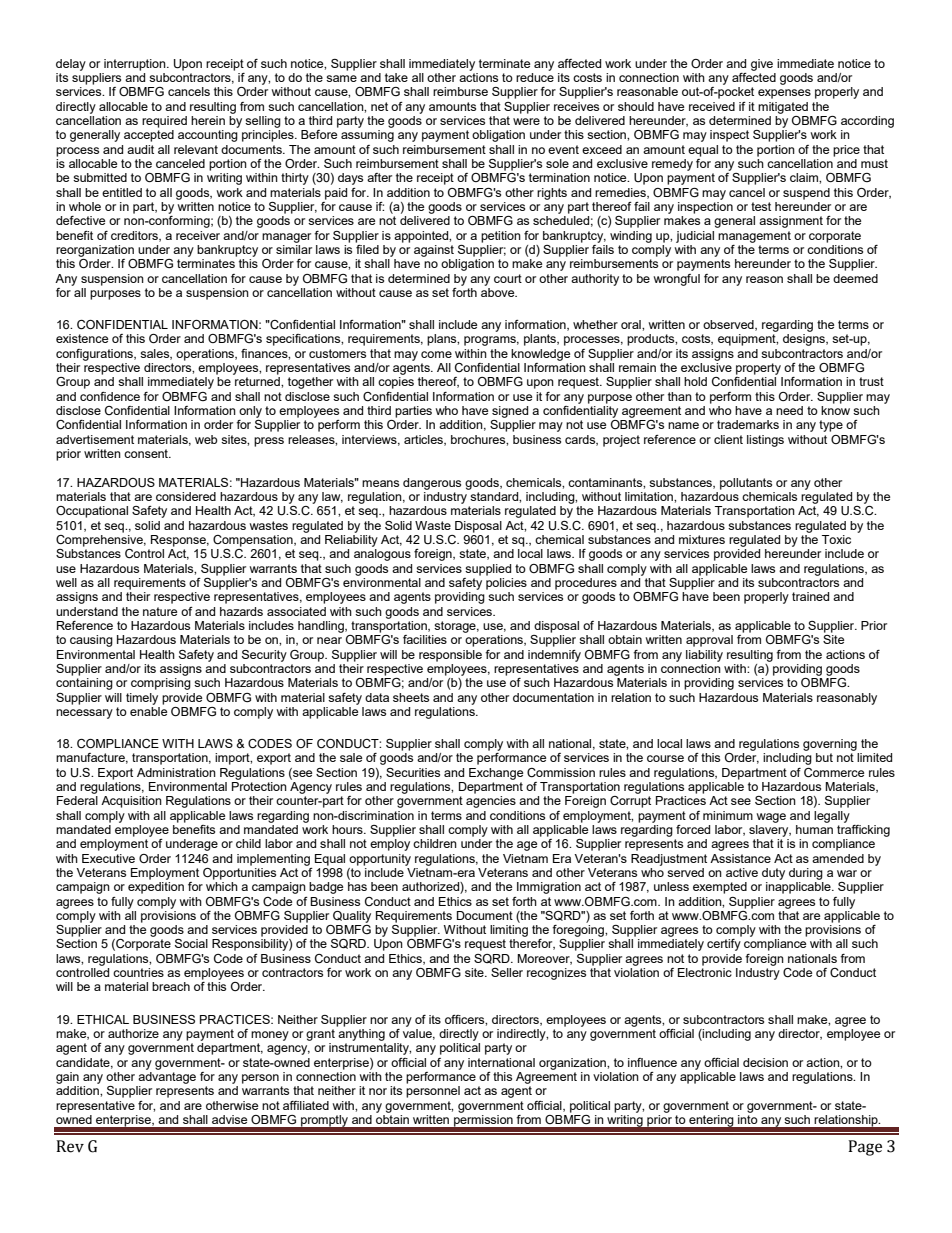  I want to click on advantage, so click(167, 1076).
